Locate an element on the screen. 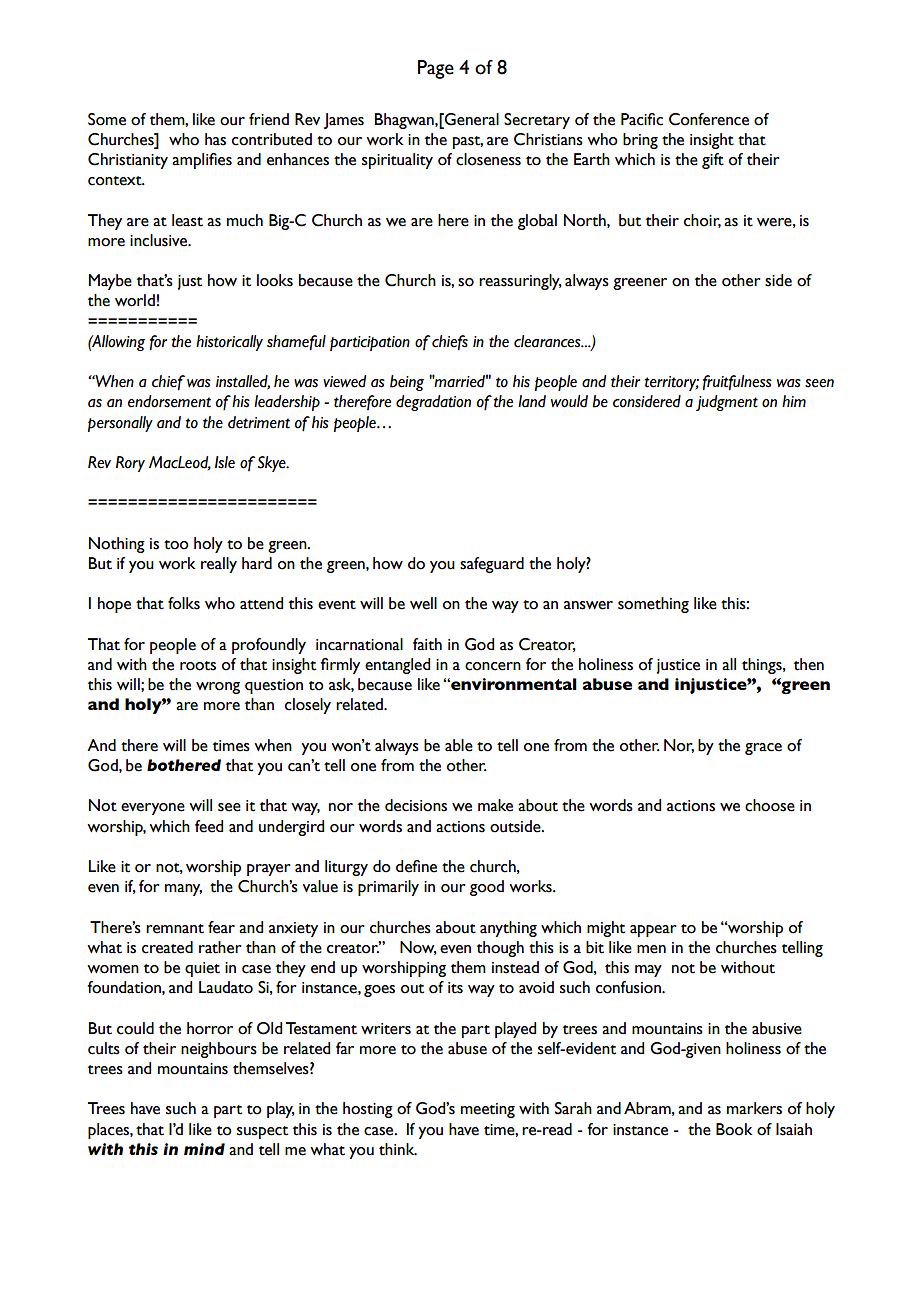 Image resolution: width=924 pixels, height=1308 pixels. mind is located at coordinates (204, 1149).
